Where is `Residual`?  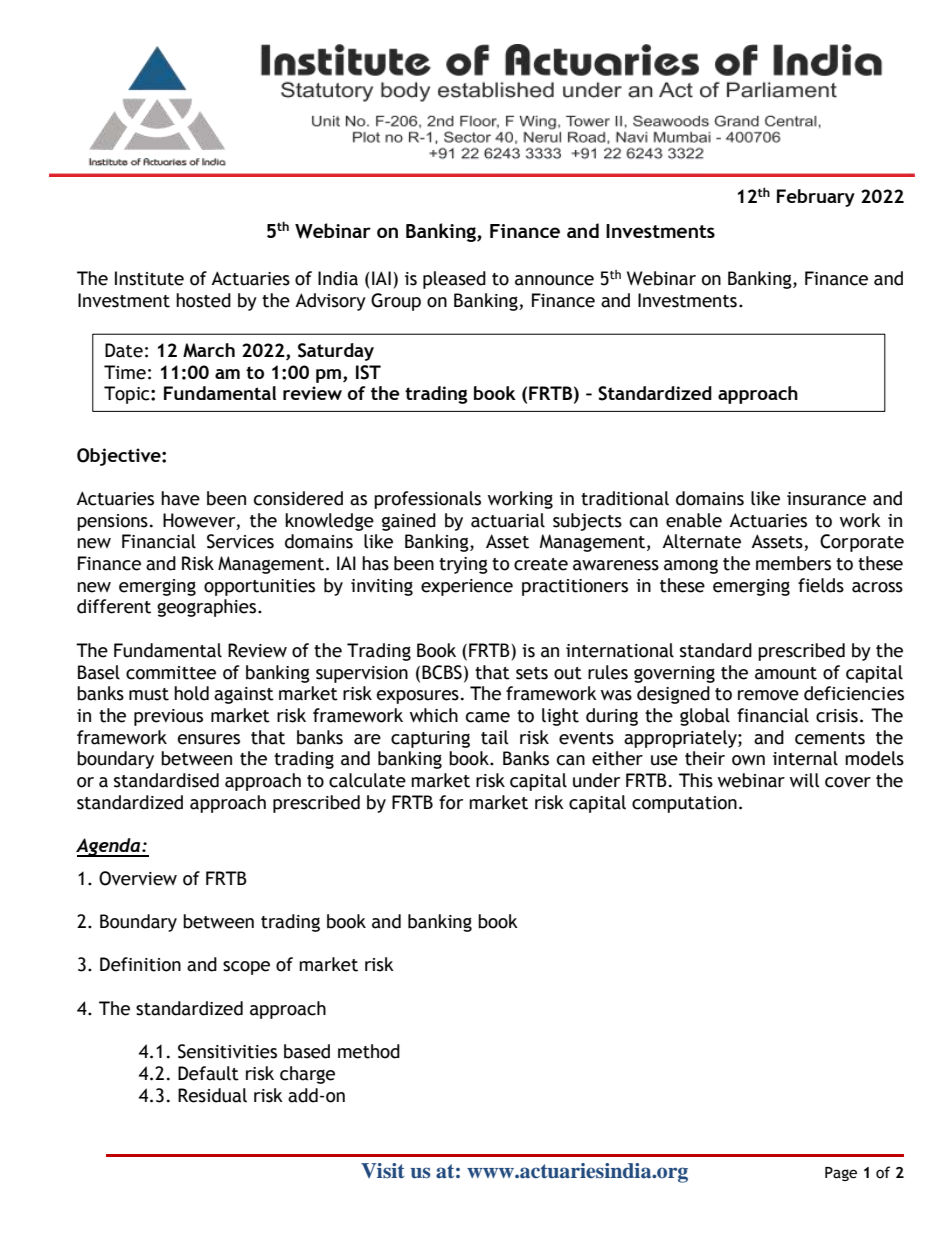
Residual is located at coordinates (212, 1095).
